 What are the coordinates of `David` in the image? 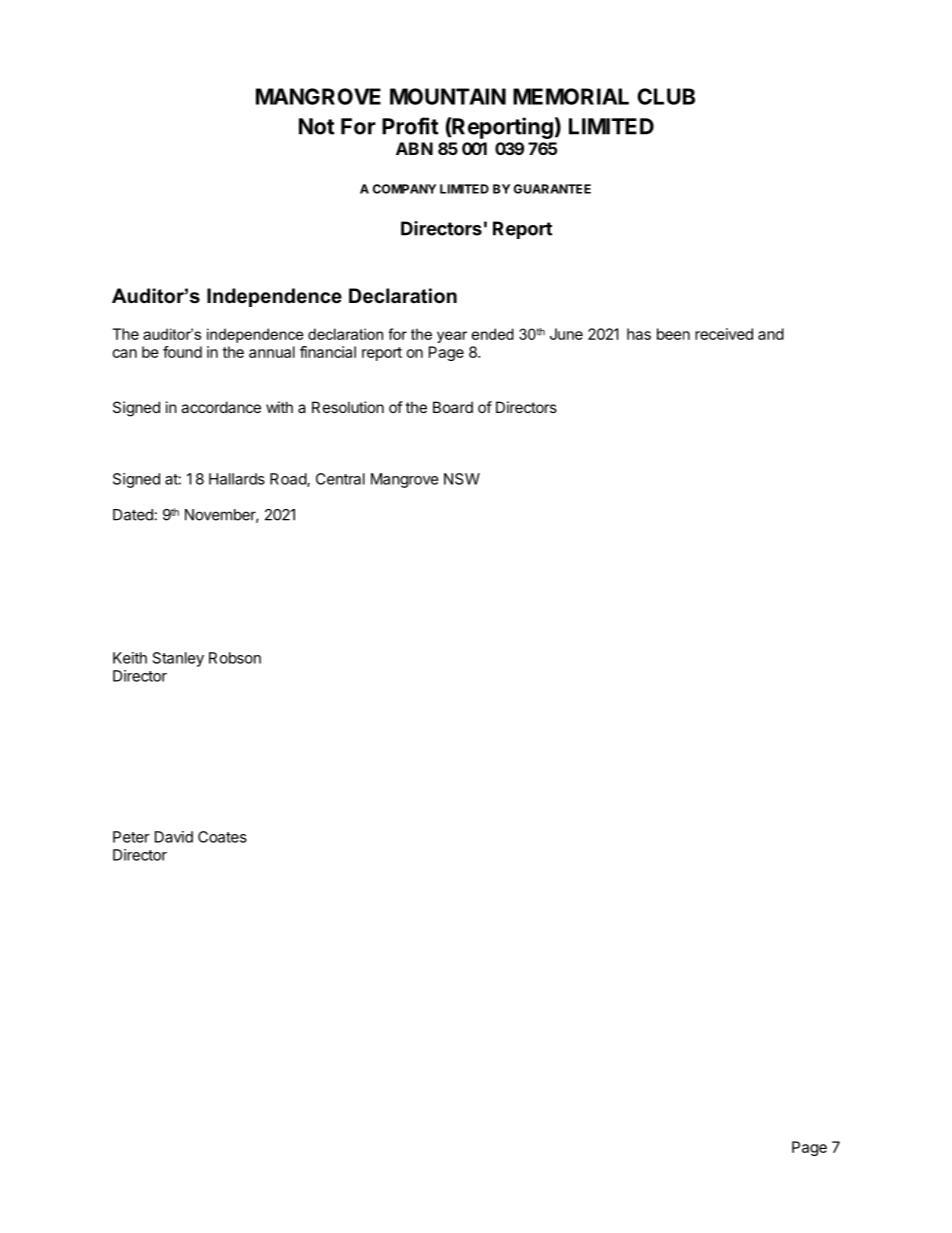 It's located at (174, 837).
